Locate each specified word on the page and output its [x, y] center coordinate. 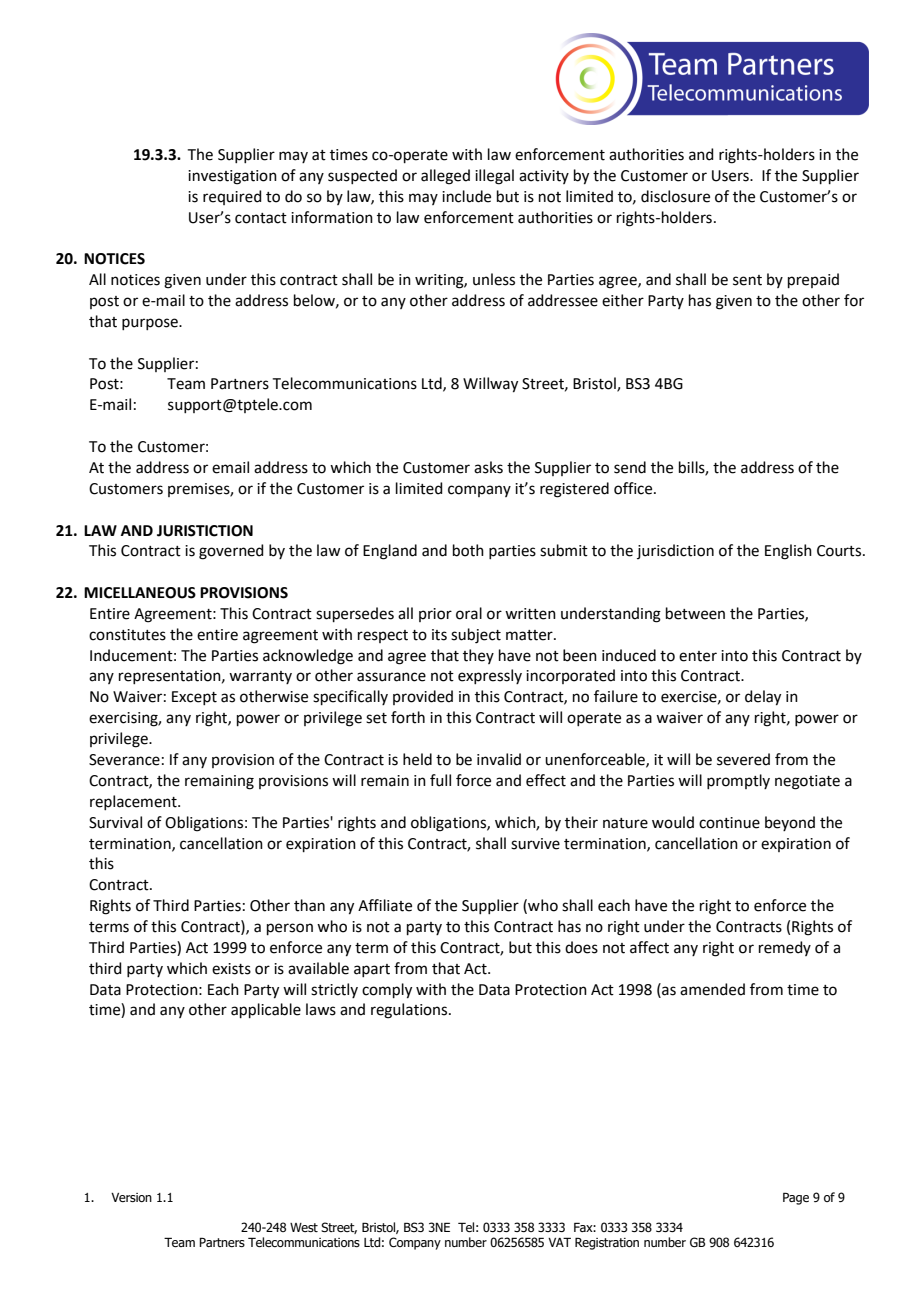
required [232, 197]
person [290, 929]
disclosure [675, 196]
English [788, 552]
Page [796, 1198]
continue [729, 823]
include [466, 196]
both [468, 550]
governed [231, 552]
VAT [559, 1242]
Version [131, 1197]
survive [535, 844]
